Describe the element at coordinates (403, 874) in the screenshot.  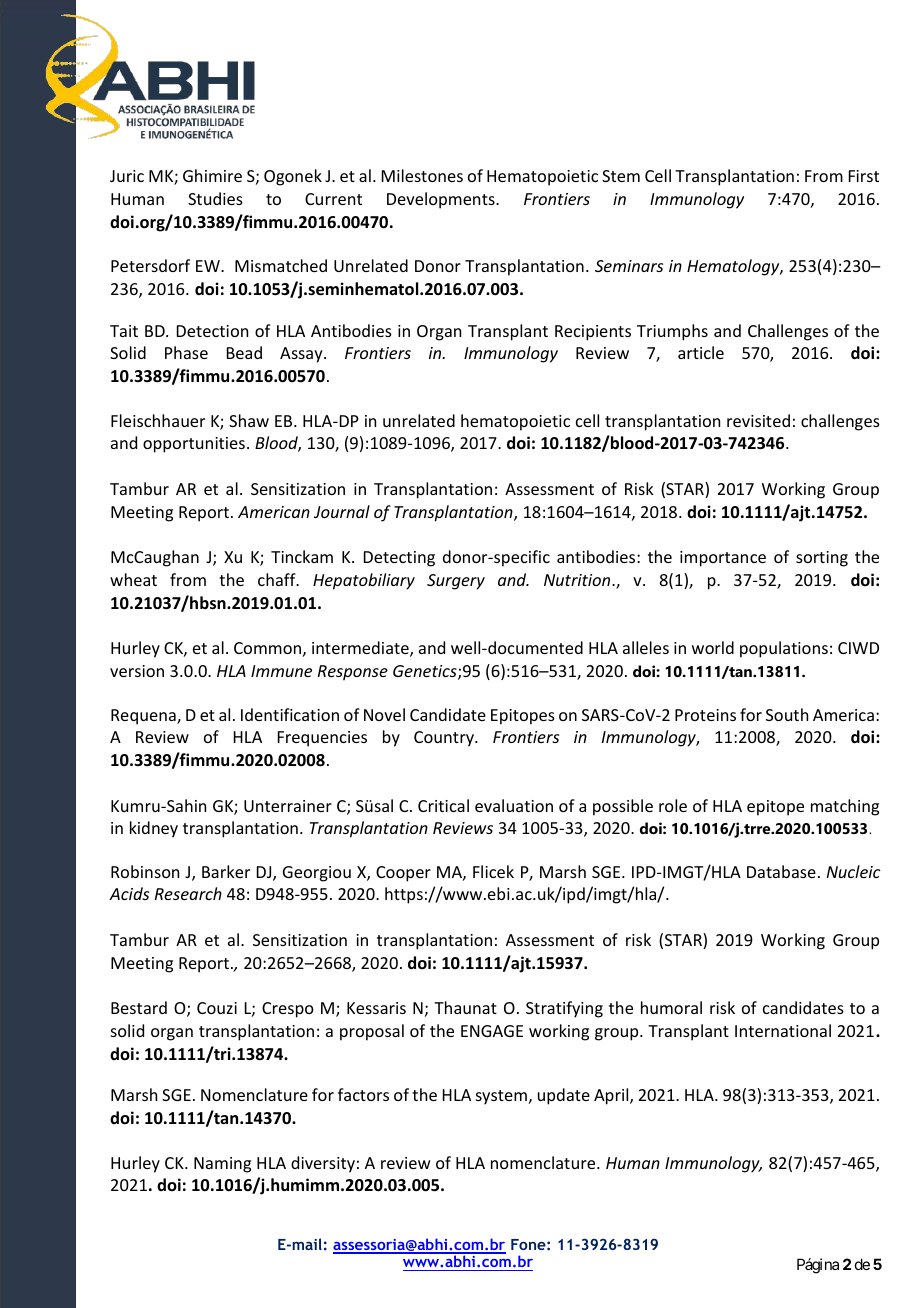
I see `Cooper` at that location.
